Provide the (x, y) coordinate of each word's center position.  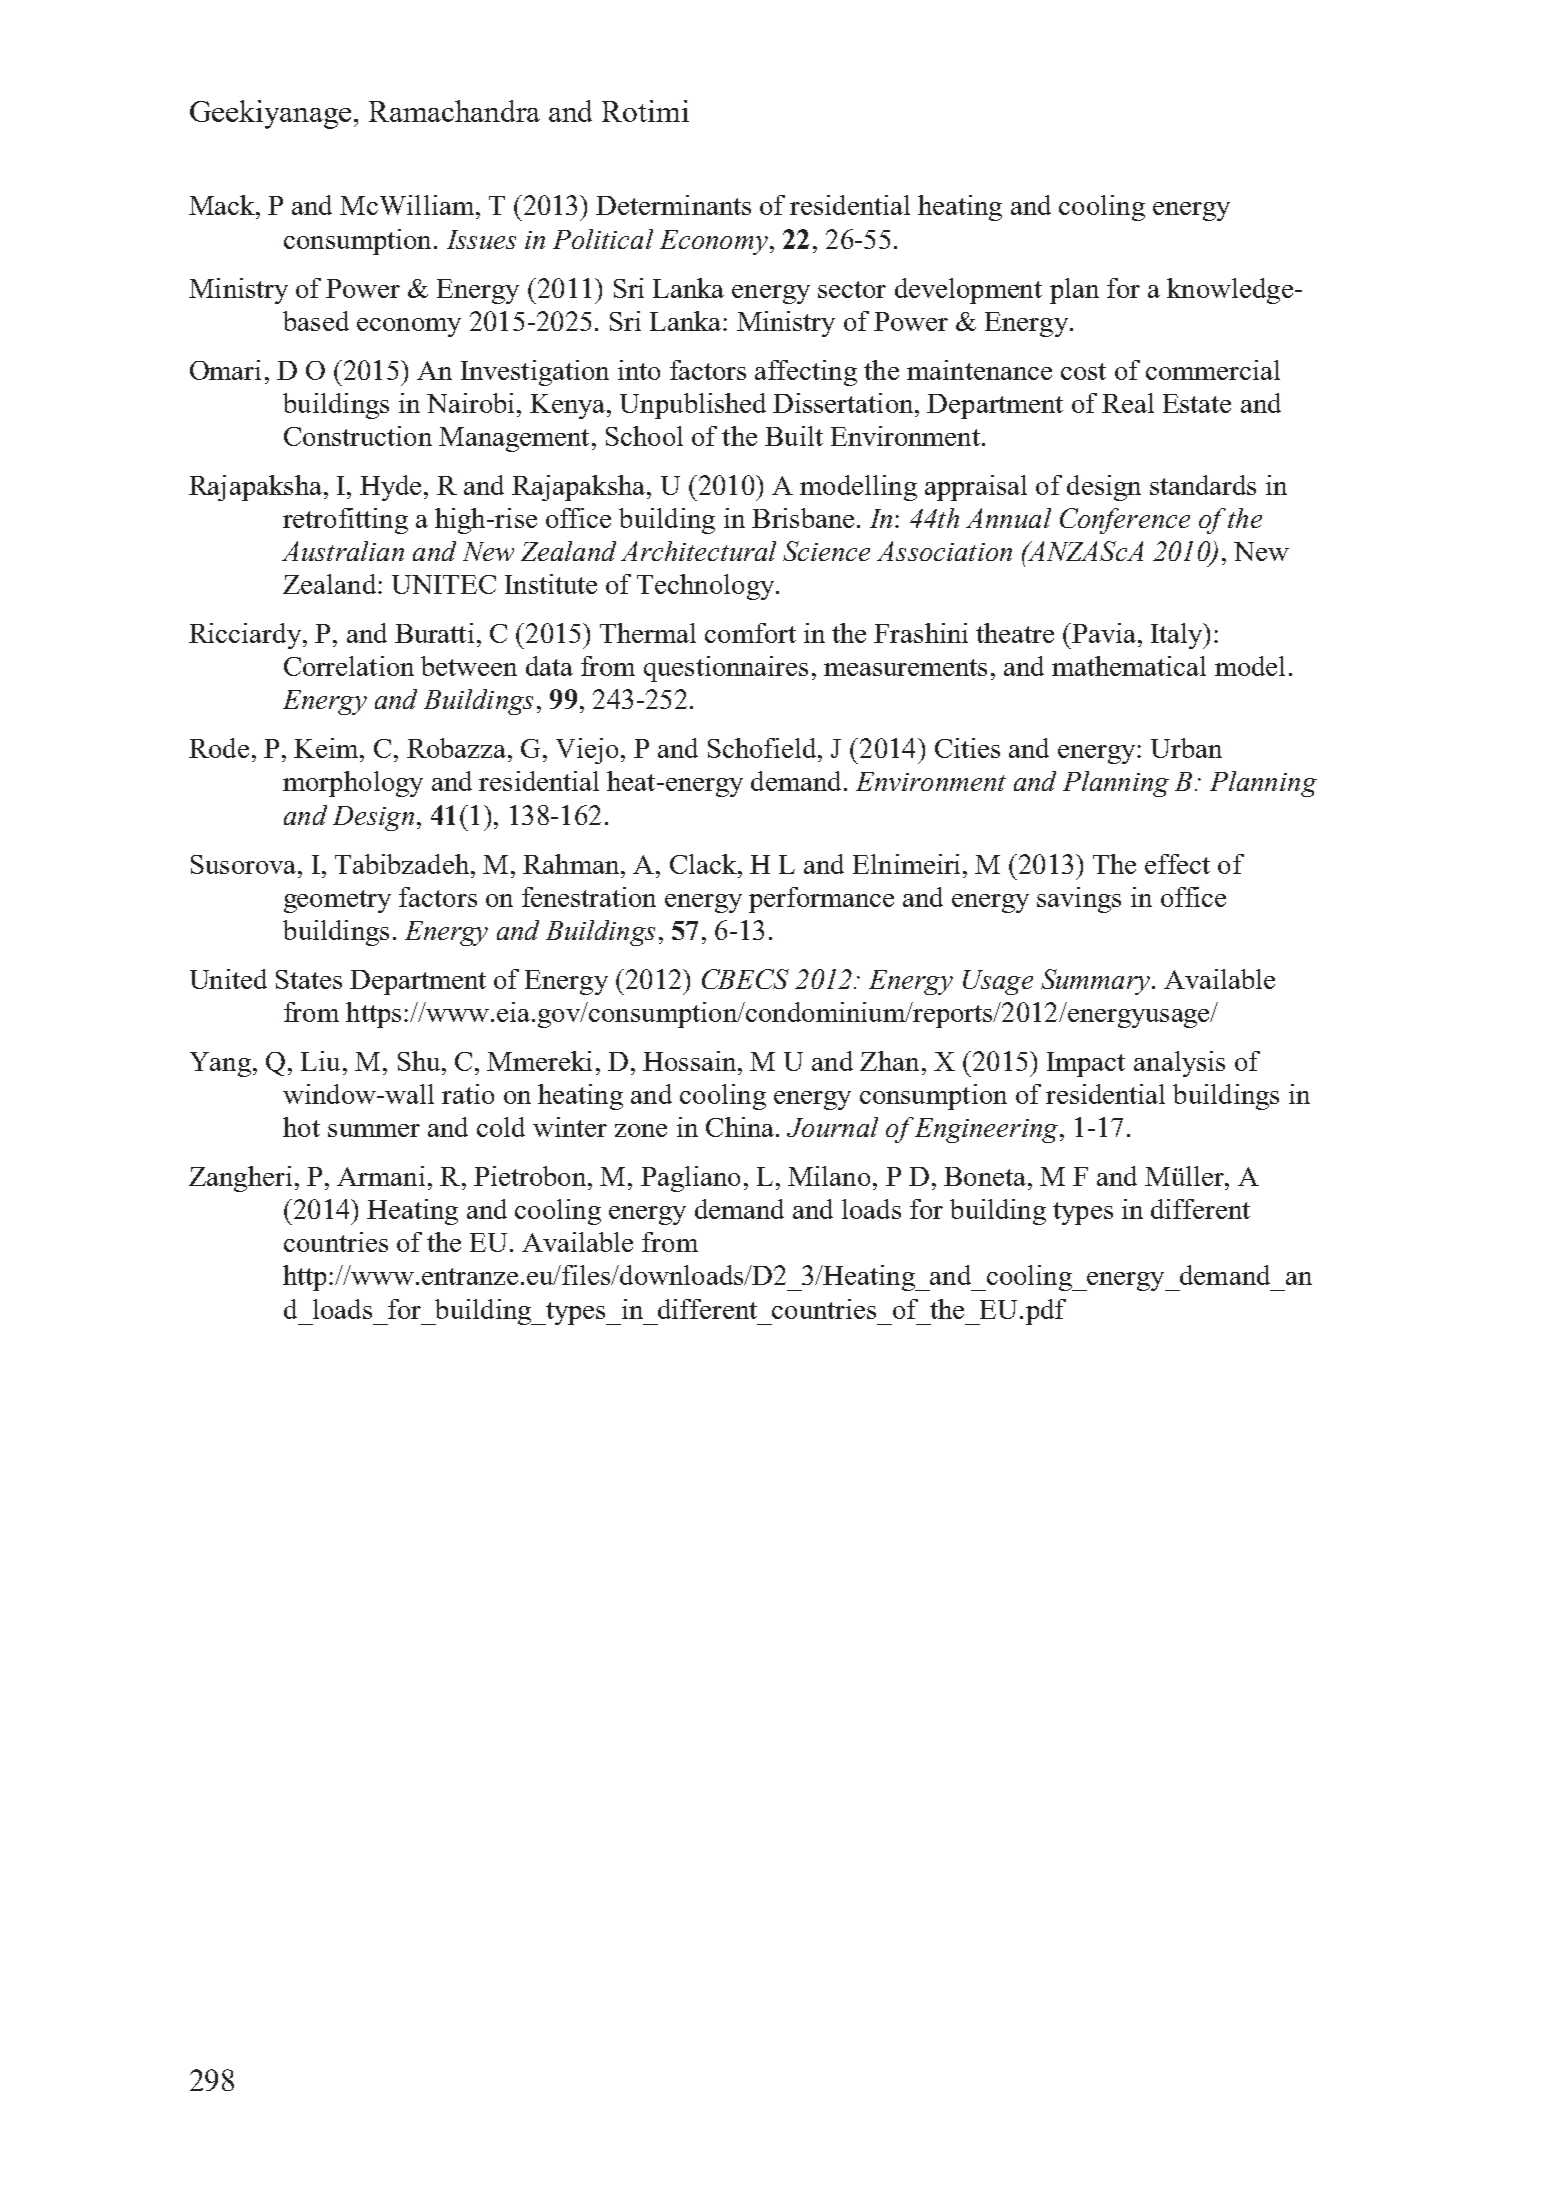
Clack (704, 864)
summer (374, 1130)
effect (1177, 864)
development (968, 291)
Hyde (390, 488)
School (644, 436)
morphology (353, 784)
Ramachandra (454, 111)
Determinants (673, 205)
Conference (1125, 521)
